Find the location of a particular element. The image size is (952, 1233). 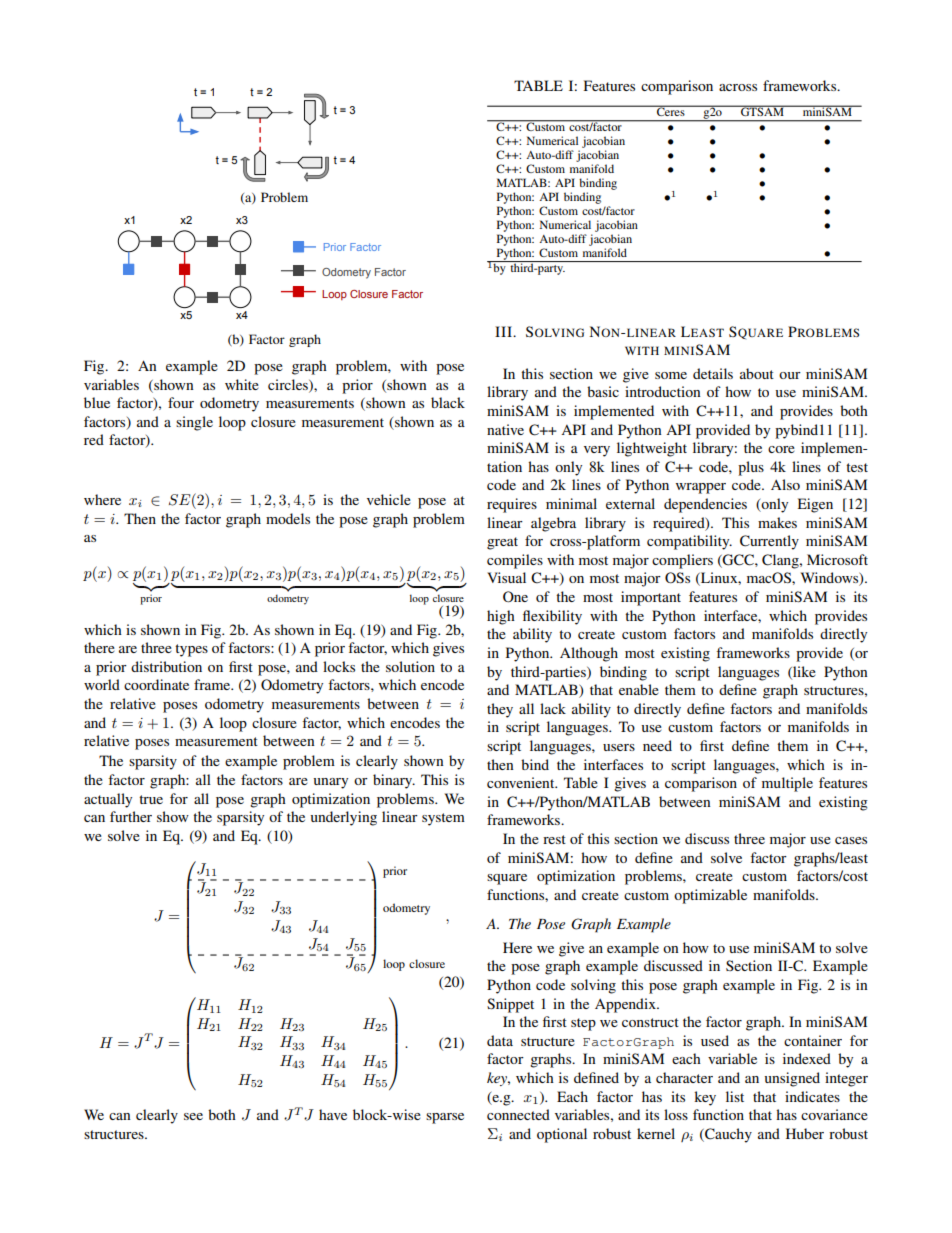

they is located at coordinates (500, 710).
